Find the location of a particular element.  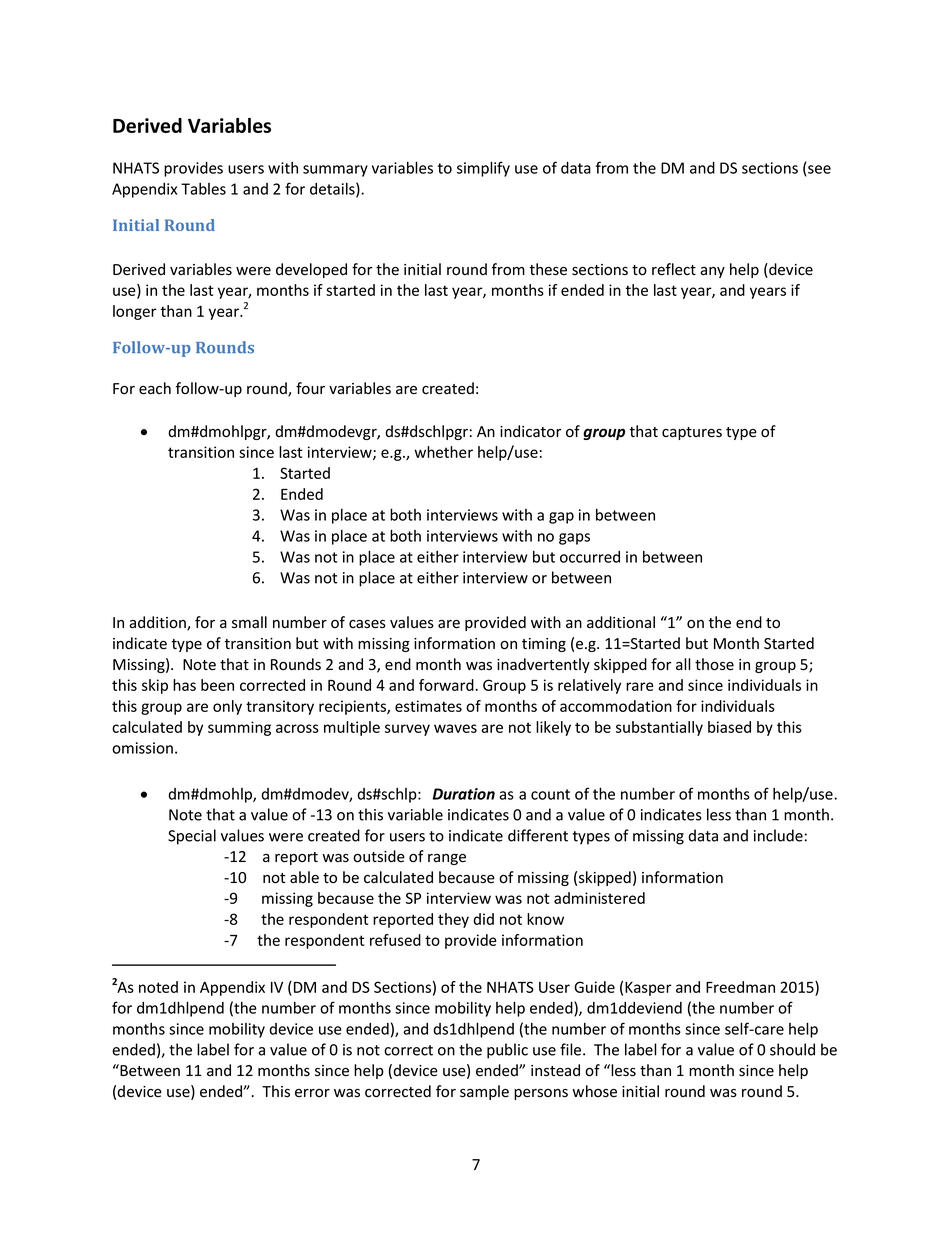

error is located at coordinates (312, 1093).
